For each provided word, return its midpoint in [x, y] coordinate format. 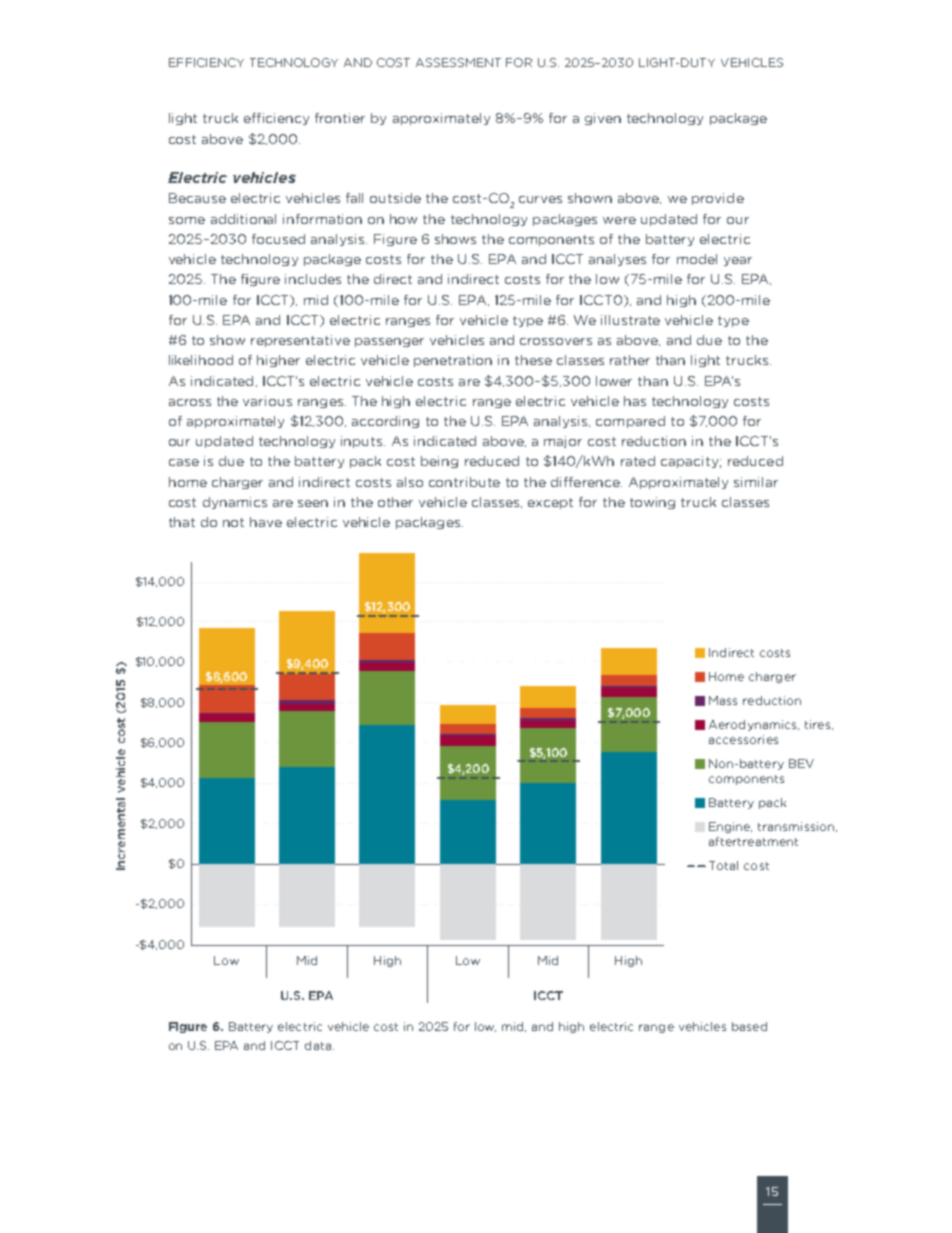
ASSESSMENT [458, 62]
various [267, 401]
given [603, 119]
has [635, 401]
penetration [453, 361]
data [318, 1045]
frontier [340, 118]
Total [723, 865]
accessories [743, 739]
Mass [723, 700]
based [749, 1026]
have [266, 522]
